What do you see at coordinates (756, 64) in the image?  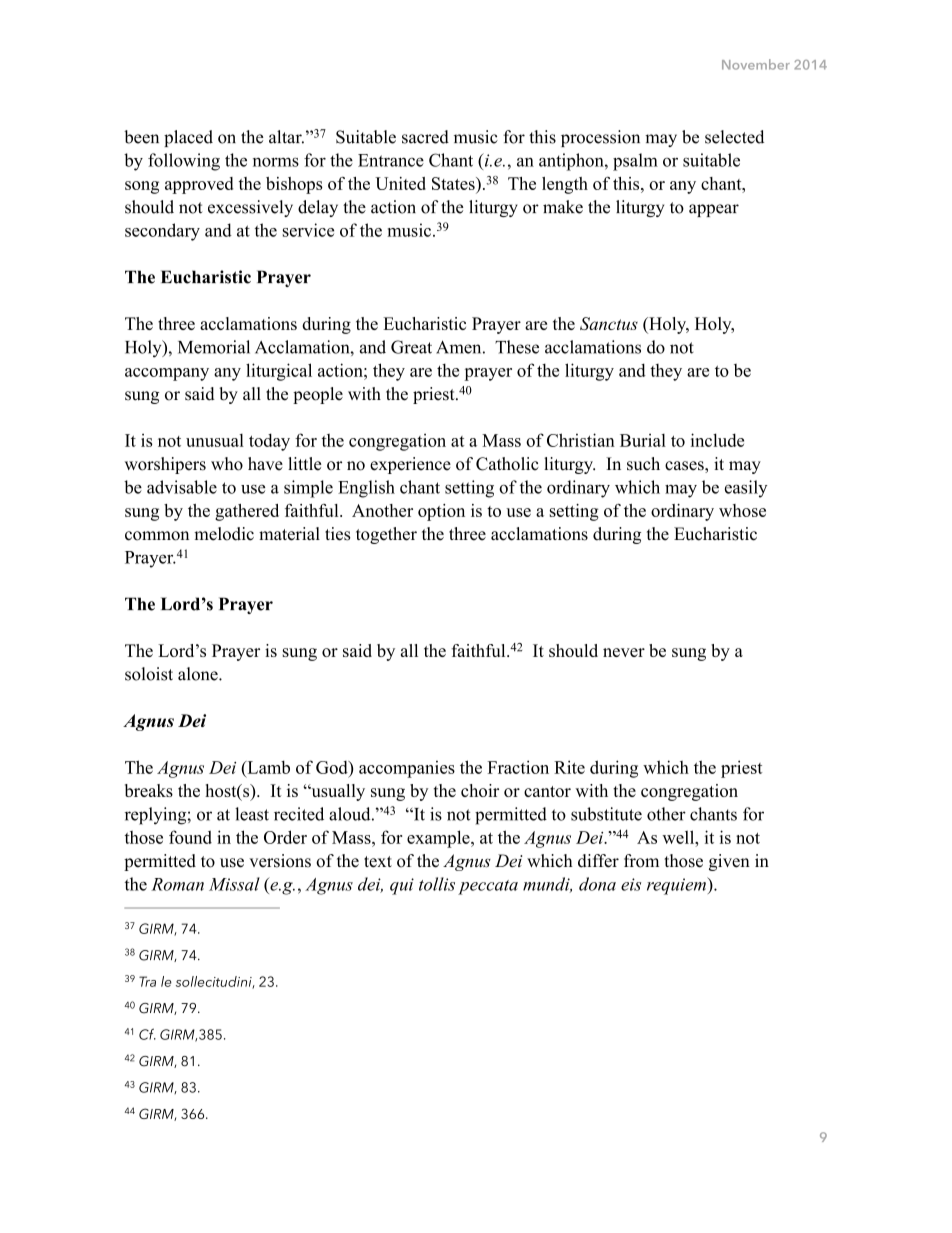 I see `November` at bounding box center [756, 64].
